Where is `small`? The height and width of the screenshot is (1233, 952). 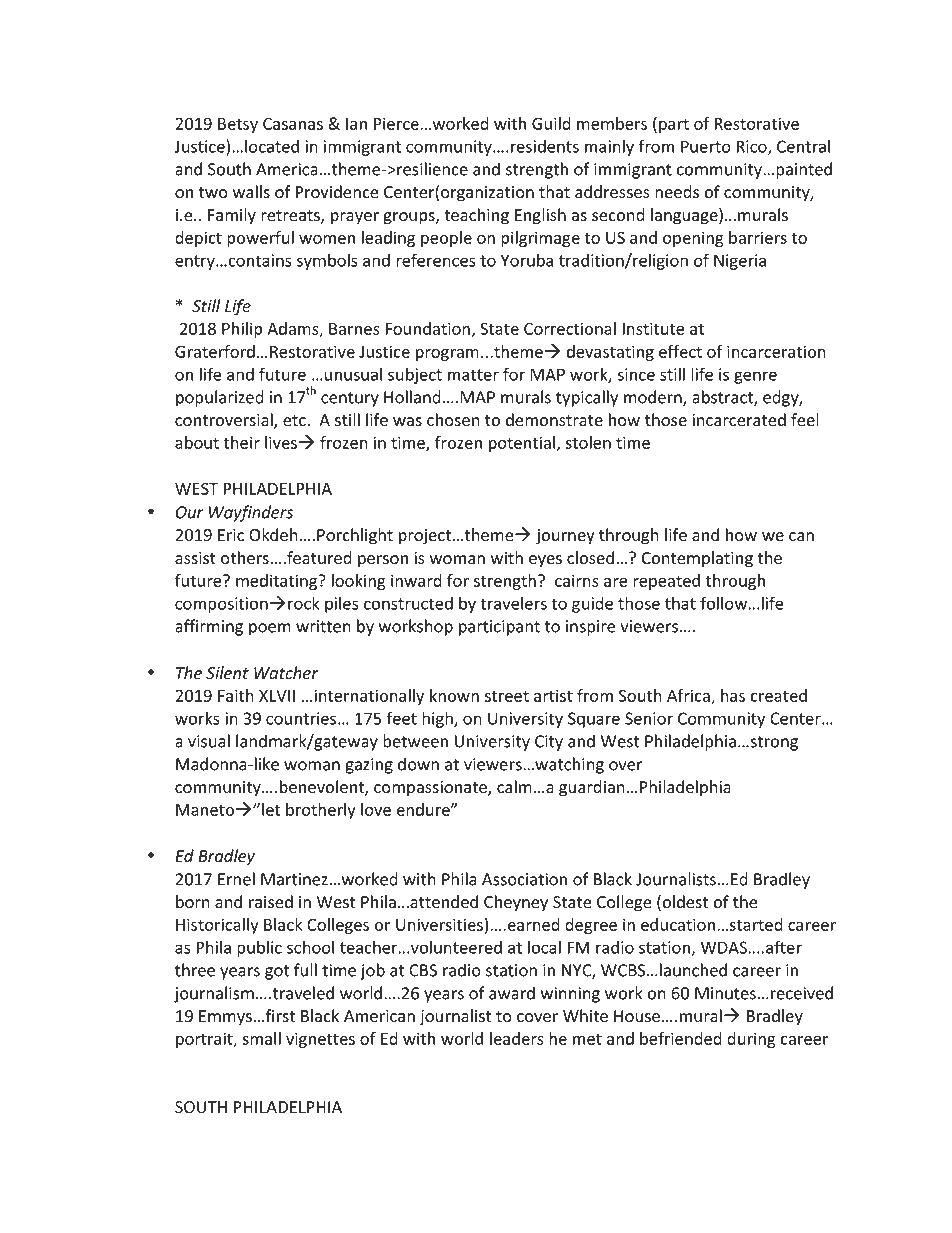
small is located at coordinates (261, 1038).
